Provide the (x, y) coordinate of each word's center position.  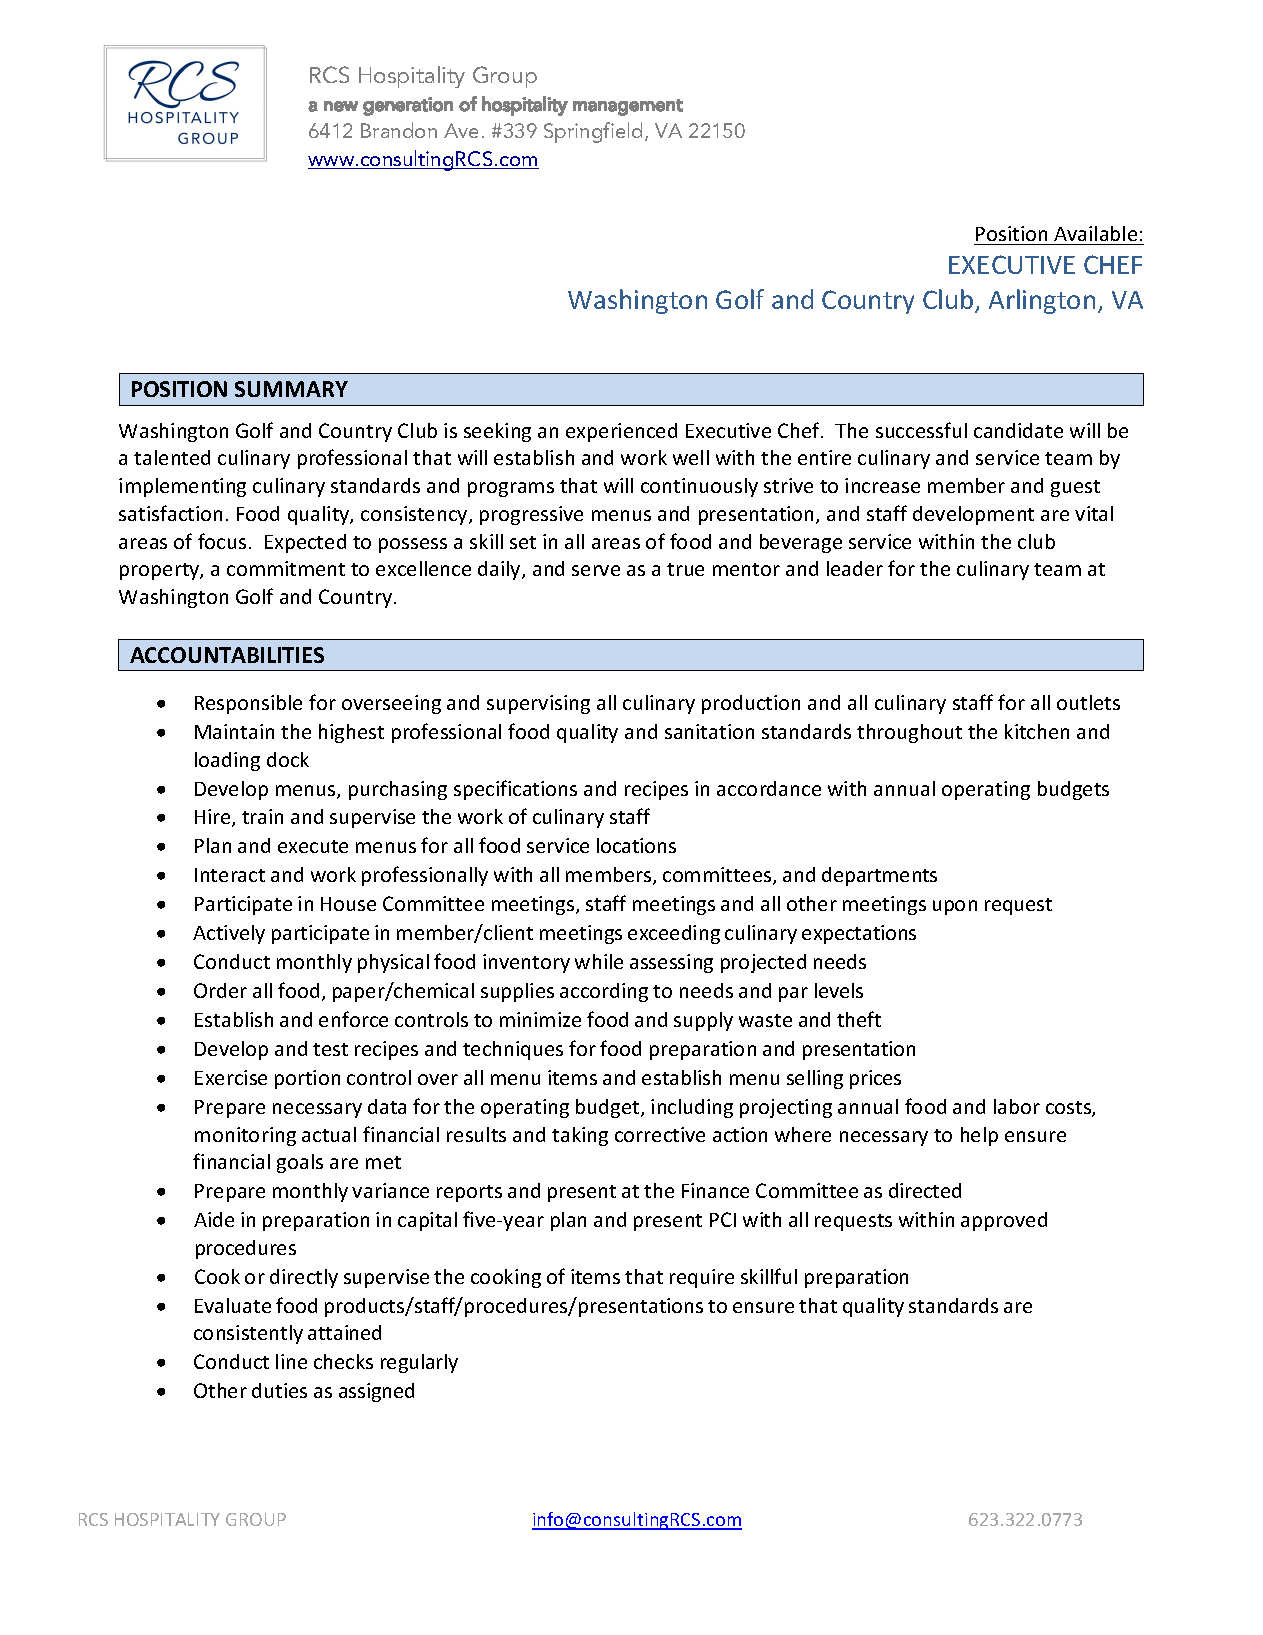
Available (1095, 233)
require (702, 1278)
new (341, 106)
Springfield (593, 132)
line (291, 1361)
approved (1004, 1221)
